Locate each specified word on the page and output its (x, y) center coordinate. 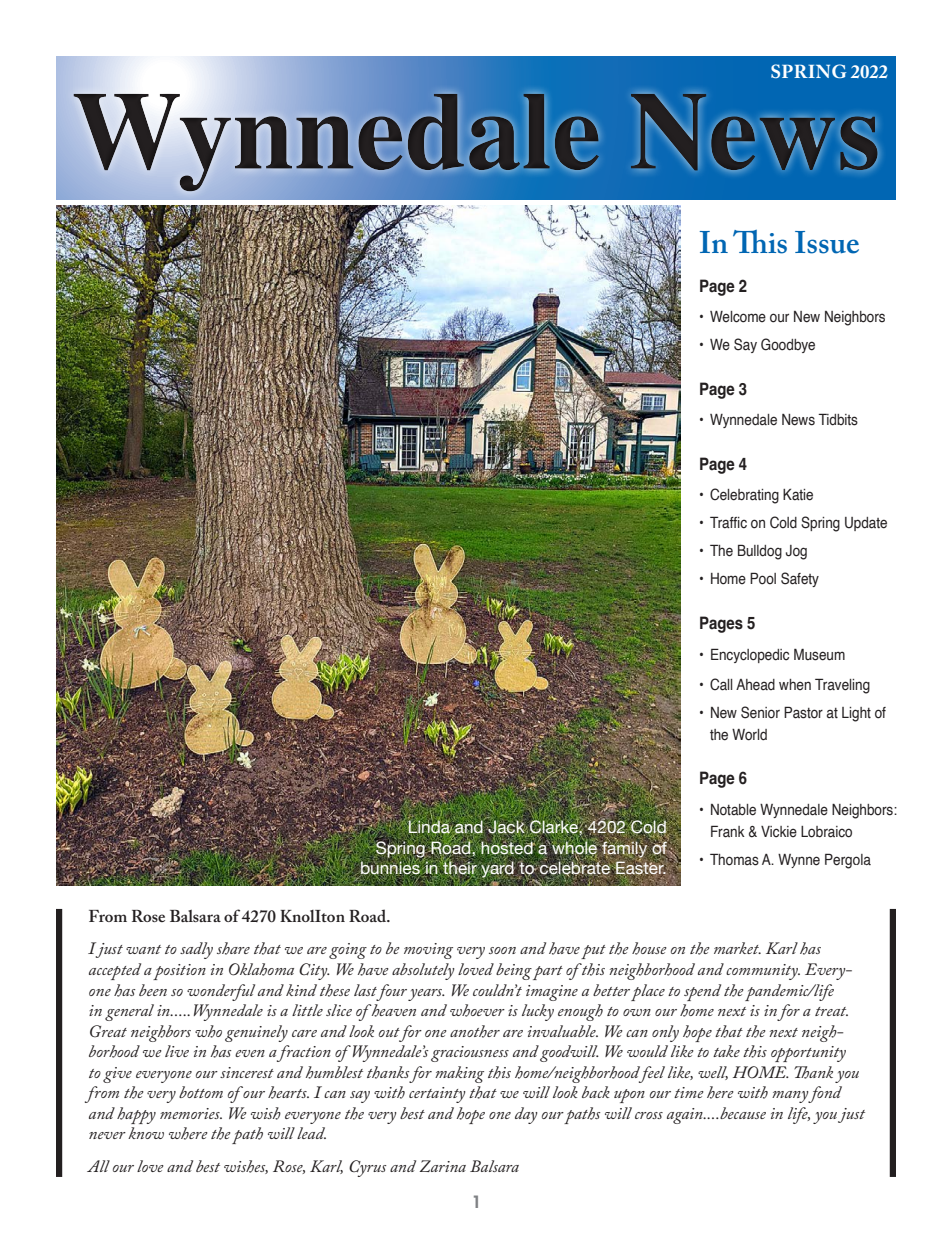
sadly (196, 950)
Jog (796, 552)
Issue (827, 242)
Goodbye (788, 345)
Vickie (779, 832)
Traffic (728, 522)
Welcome (738, 317)
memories (191, 1113)
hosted (507, 847)
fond (825, 1094)
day (526, 1115)
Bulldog (760, 552)
